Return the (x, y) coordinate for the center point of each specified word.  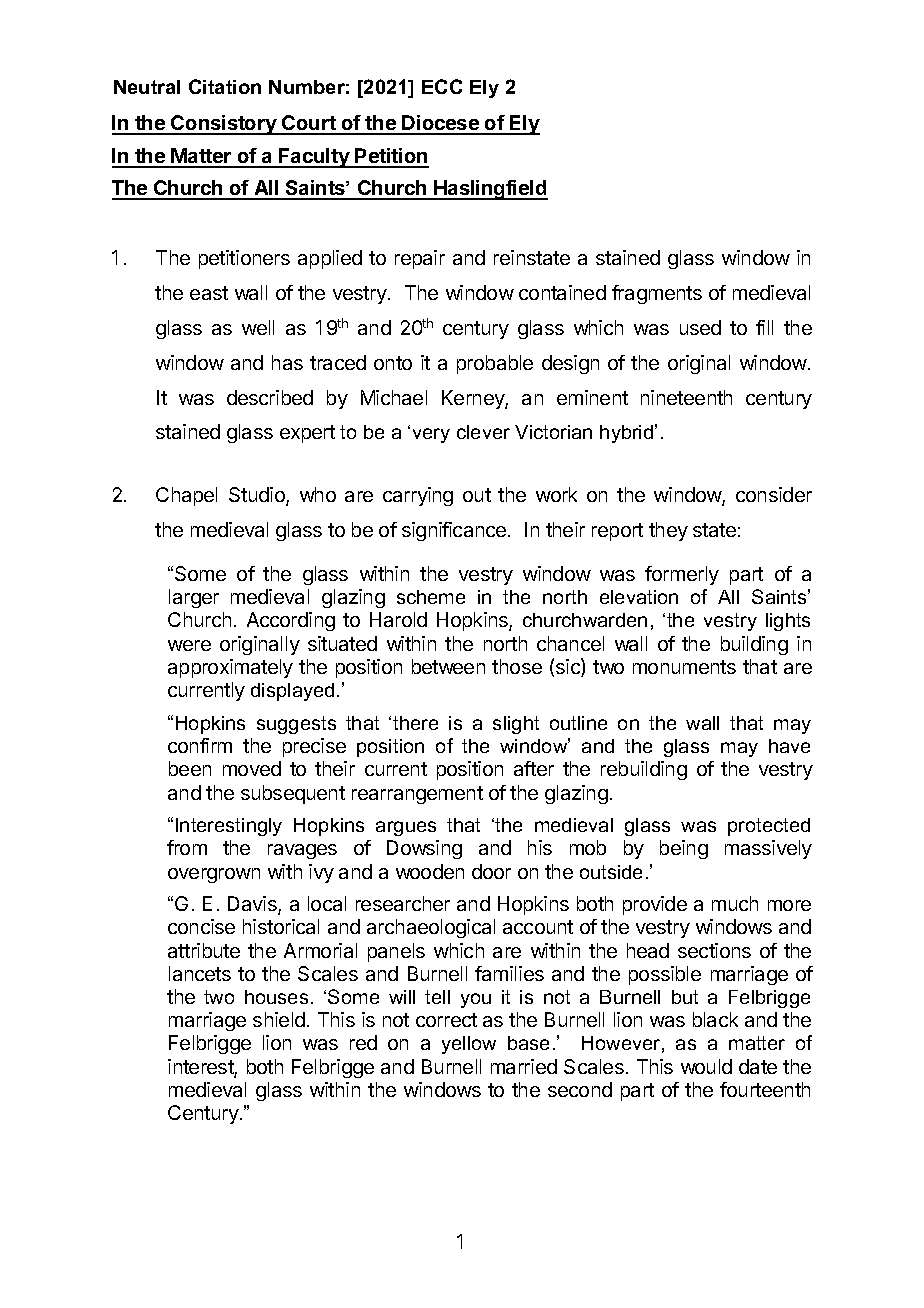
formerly (682, 575)
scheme (431, 597)
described (270, 397)
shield (279, 1019)
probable (495, 364)
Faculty (314, 158)
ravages (302, 851)
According (291, 621)
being (684, 849)
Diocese (441, 124)
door (491, 871)
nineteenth (686, 397)
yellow (469, 1045)
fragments (657, 294)
